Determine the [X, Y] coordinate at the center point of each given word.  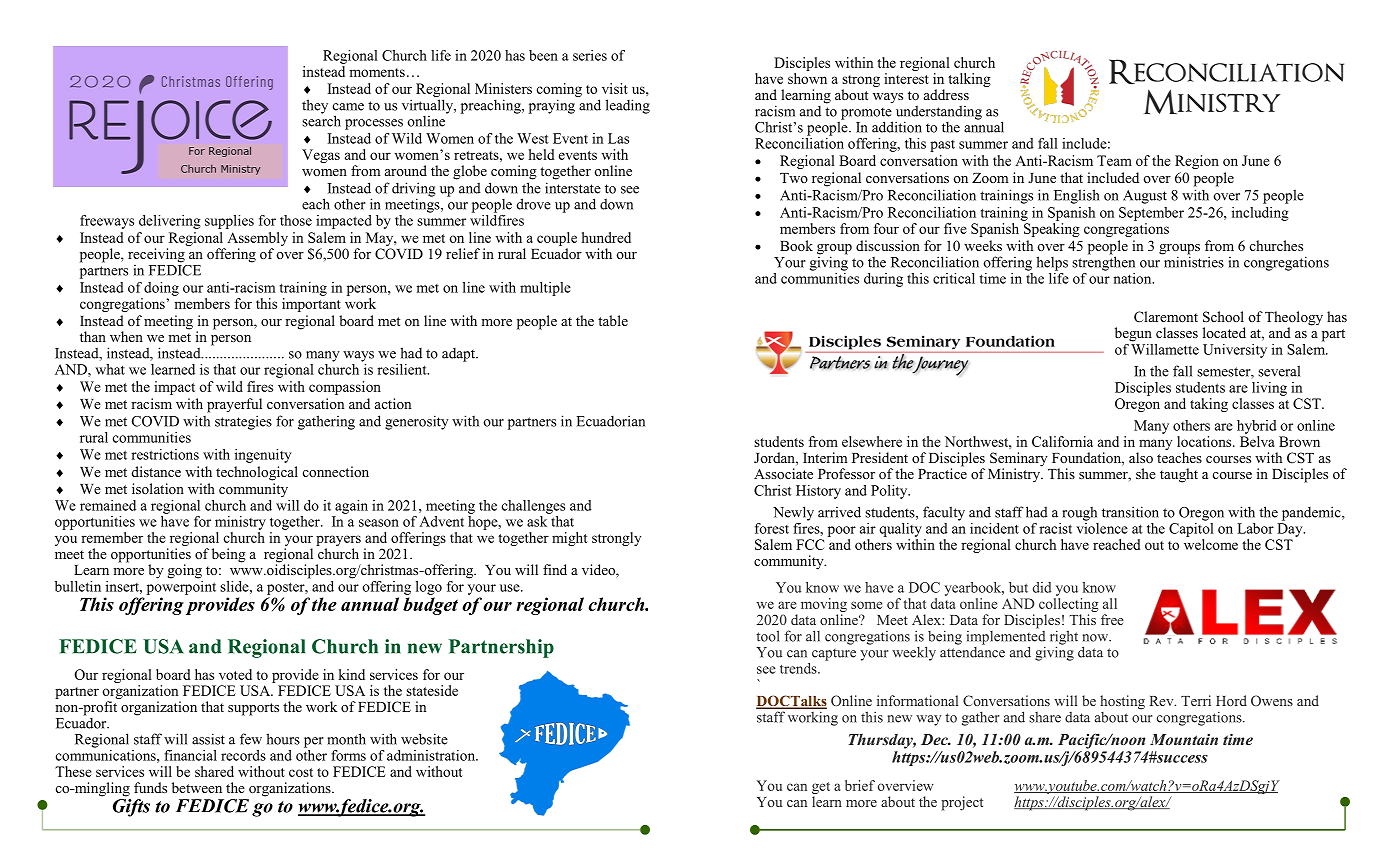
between [197, 787]
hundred [606, 237]
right [1064, 638]
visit [615, 88]
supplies [229, 222]
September [1151, 214]
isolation [158, 488]
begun [1133, 334]
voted [235, 674]
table [613, 320]
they [315, 106]
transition [1130, 512]
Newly [793, 513]
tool [768, 636]
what [110, 369]
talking [969, 80]
